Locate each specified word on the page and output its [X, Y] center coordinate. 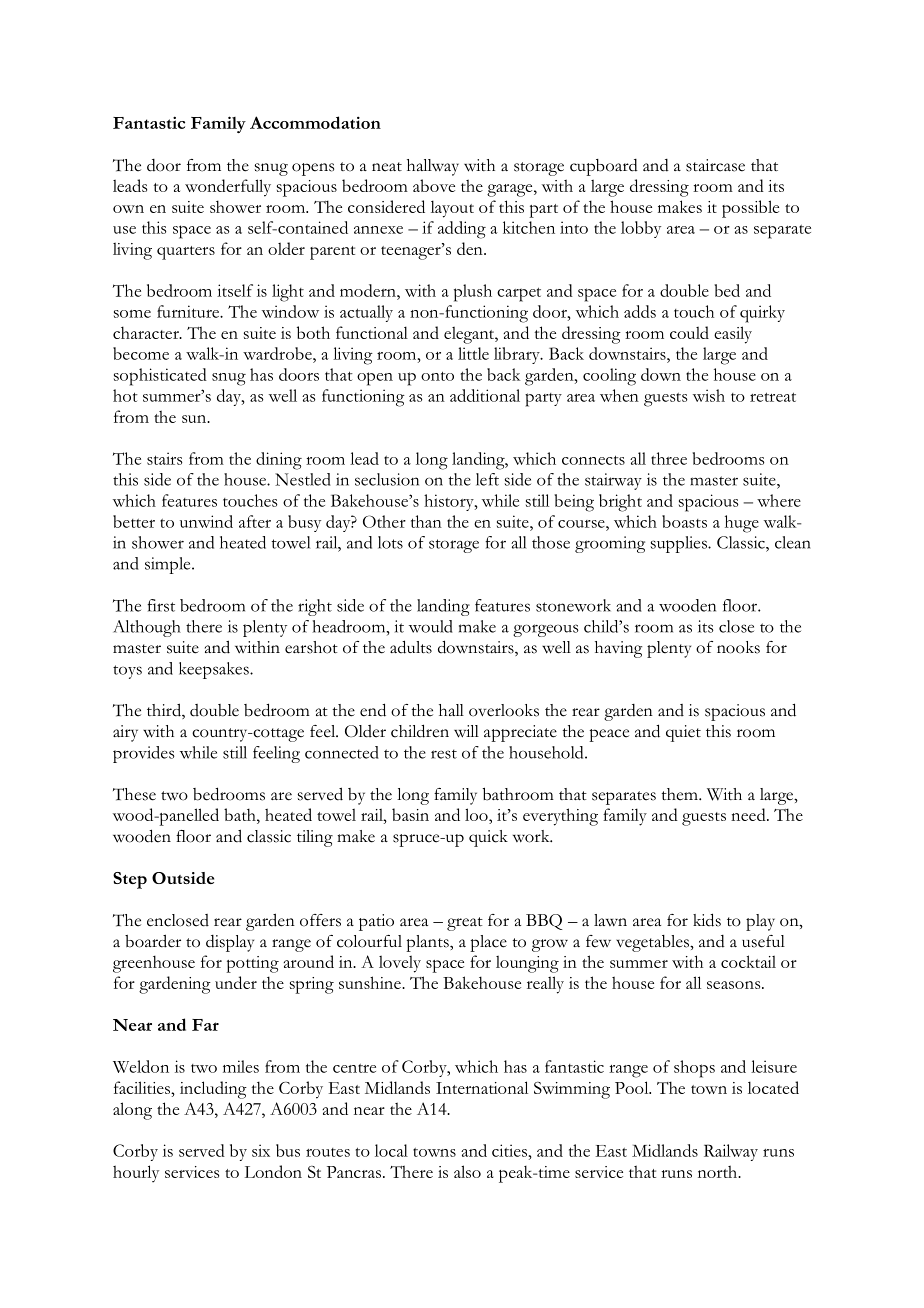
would [431, 626]
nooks [738, 647]
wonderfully [228, 188]
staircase [715, 165]
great [465, 924]
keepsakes [215, 670]
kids [707, 920]
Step [130, 880]
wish [709, 395]
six [261, 1150]
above [434, 185]
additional [485, 395]
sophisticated [160, 377]
